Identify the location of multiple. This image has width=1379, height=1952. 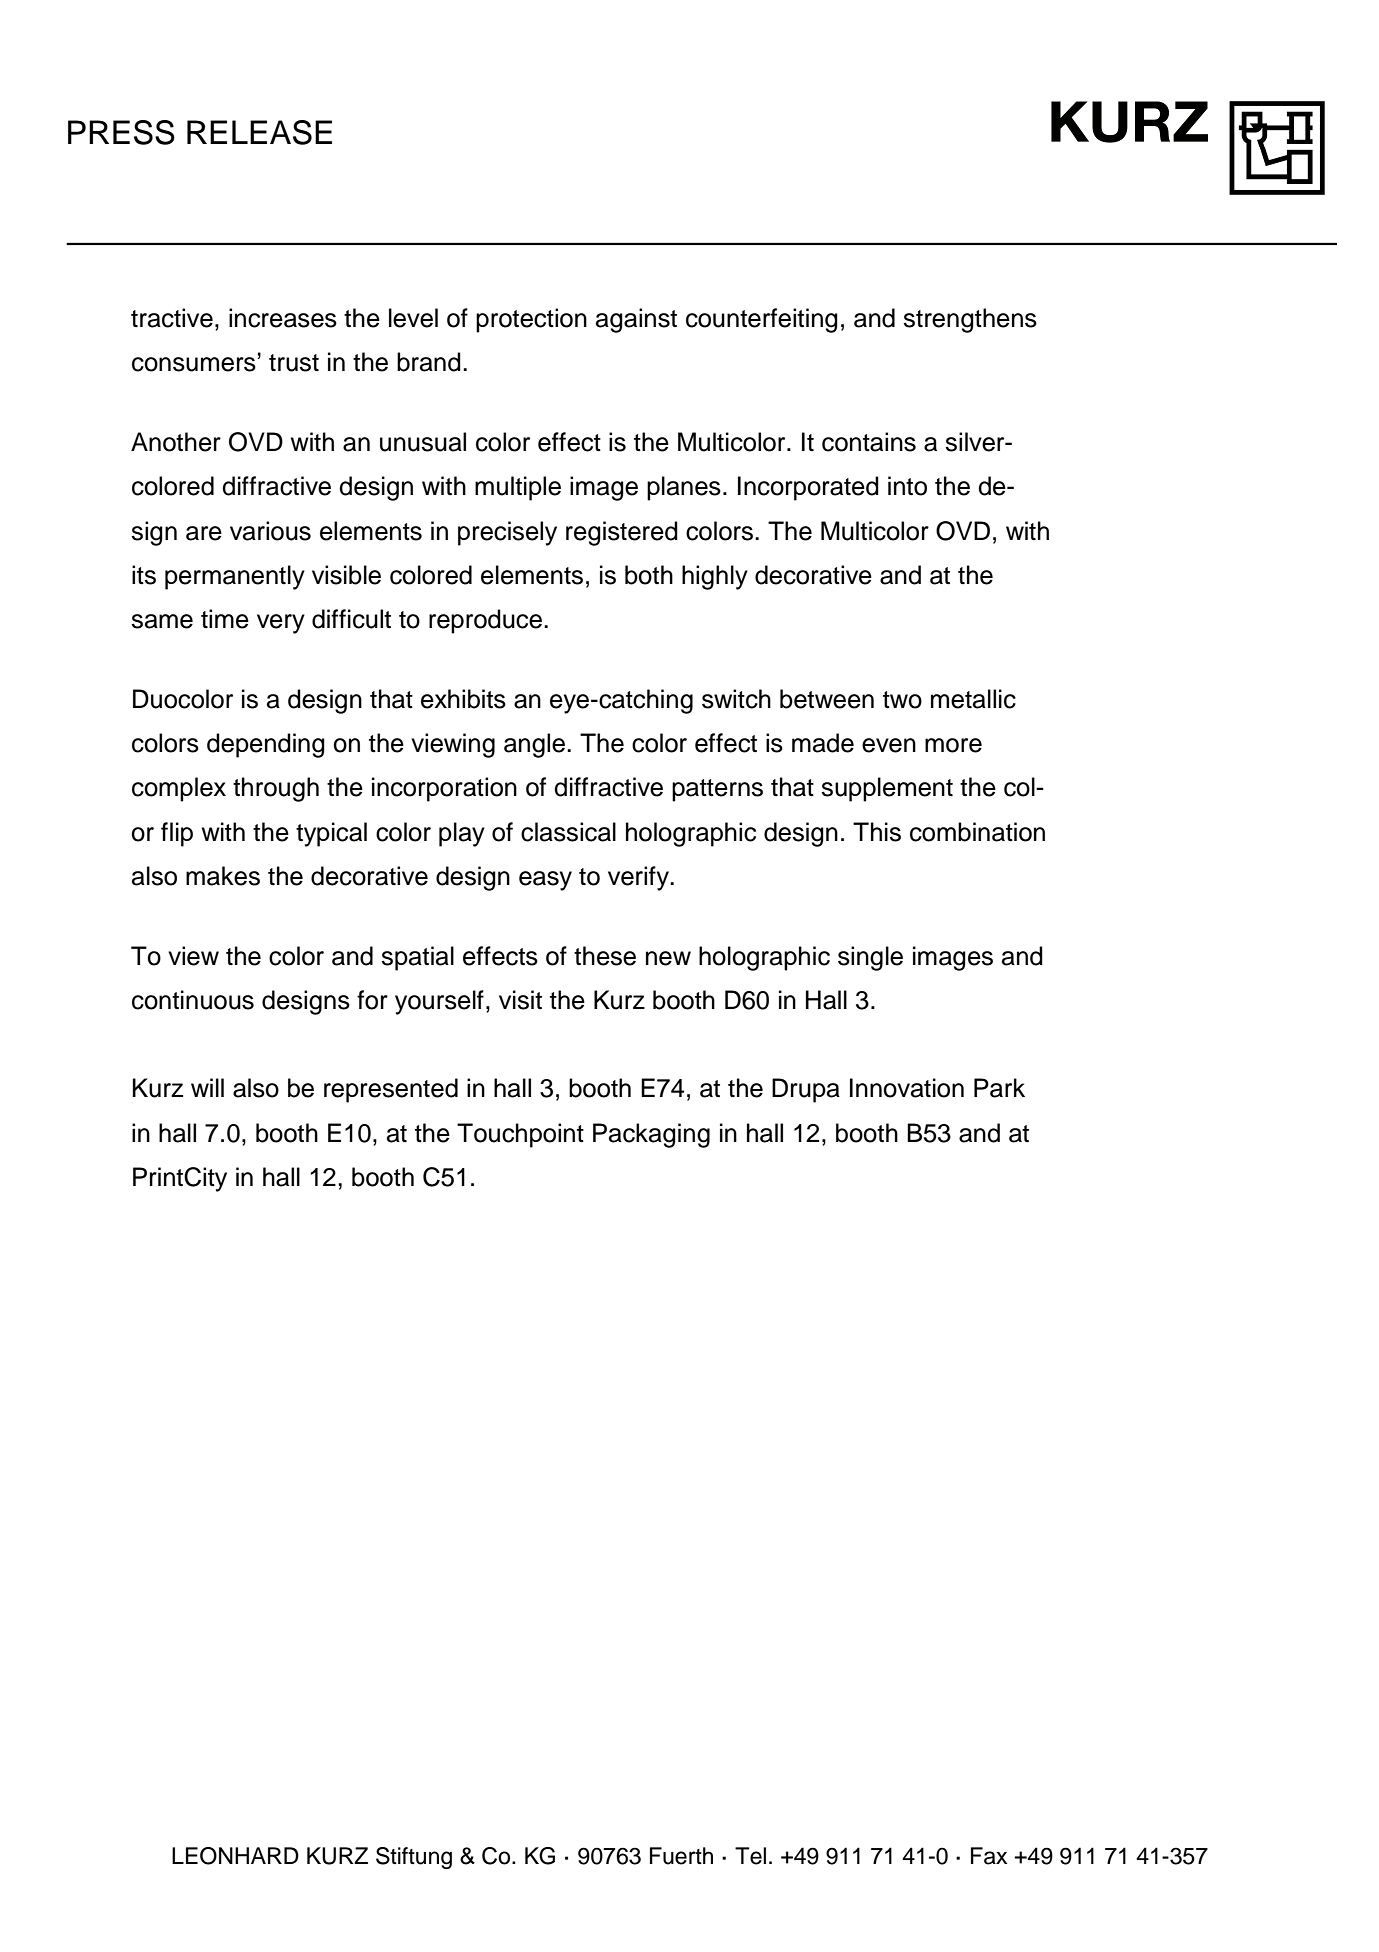
(518, 488).
